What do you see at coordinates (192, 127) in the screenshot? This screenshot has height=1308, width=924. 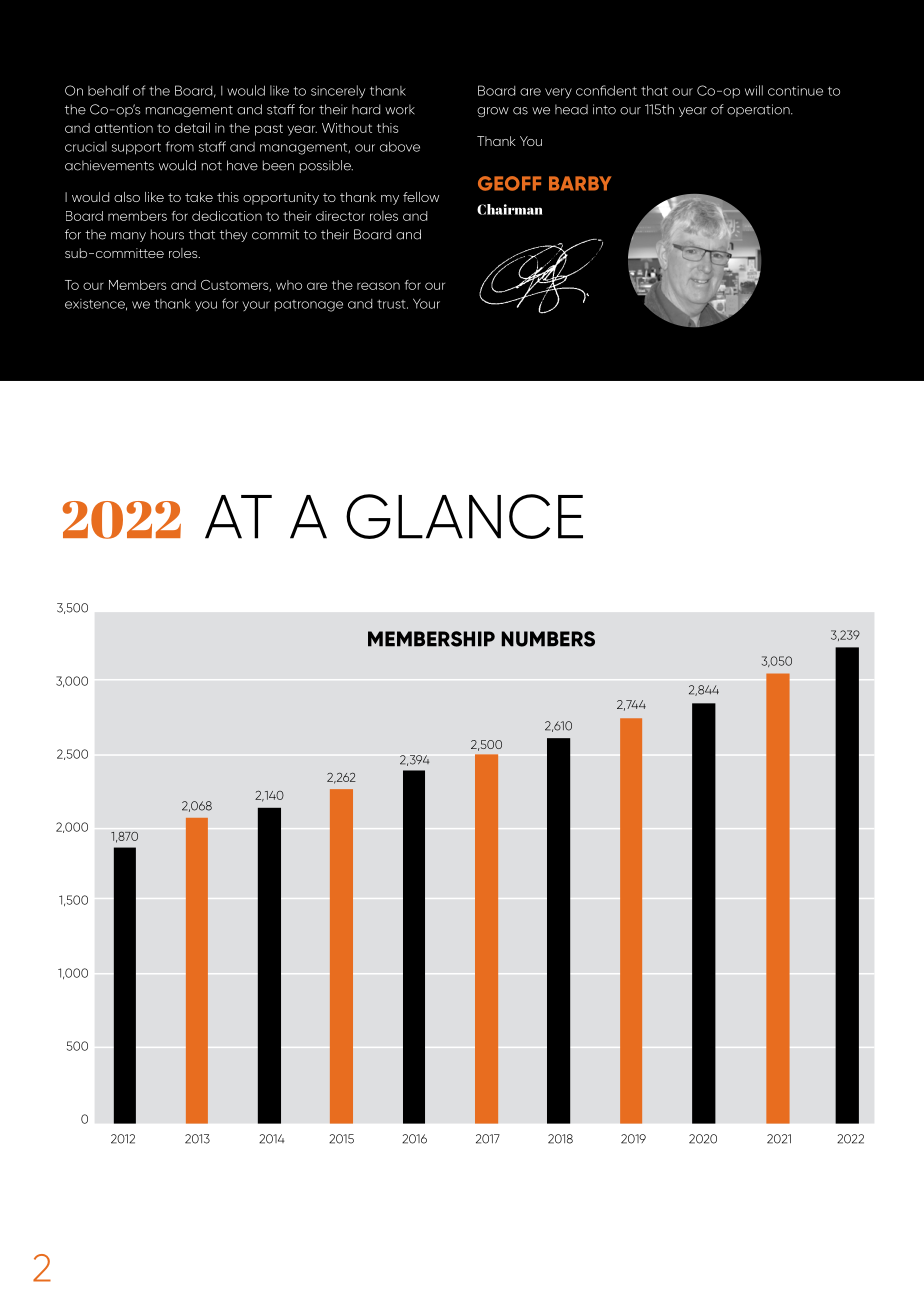 I see `detail` at bounding box center [192, 127].
